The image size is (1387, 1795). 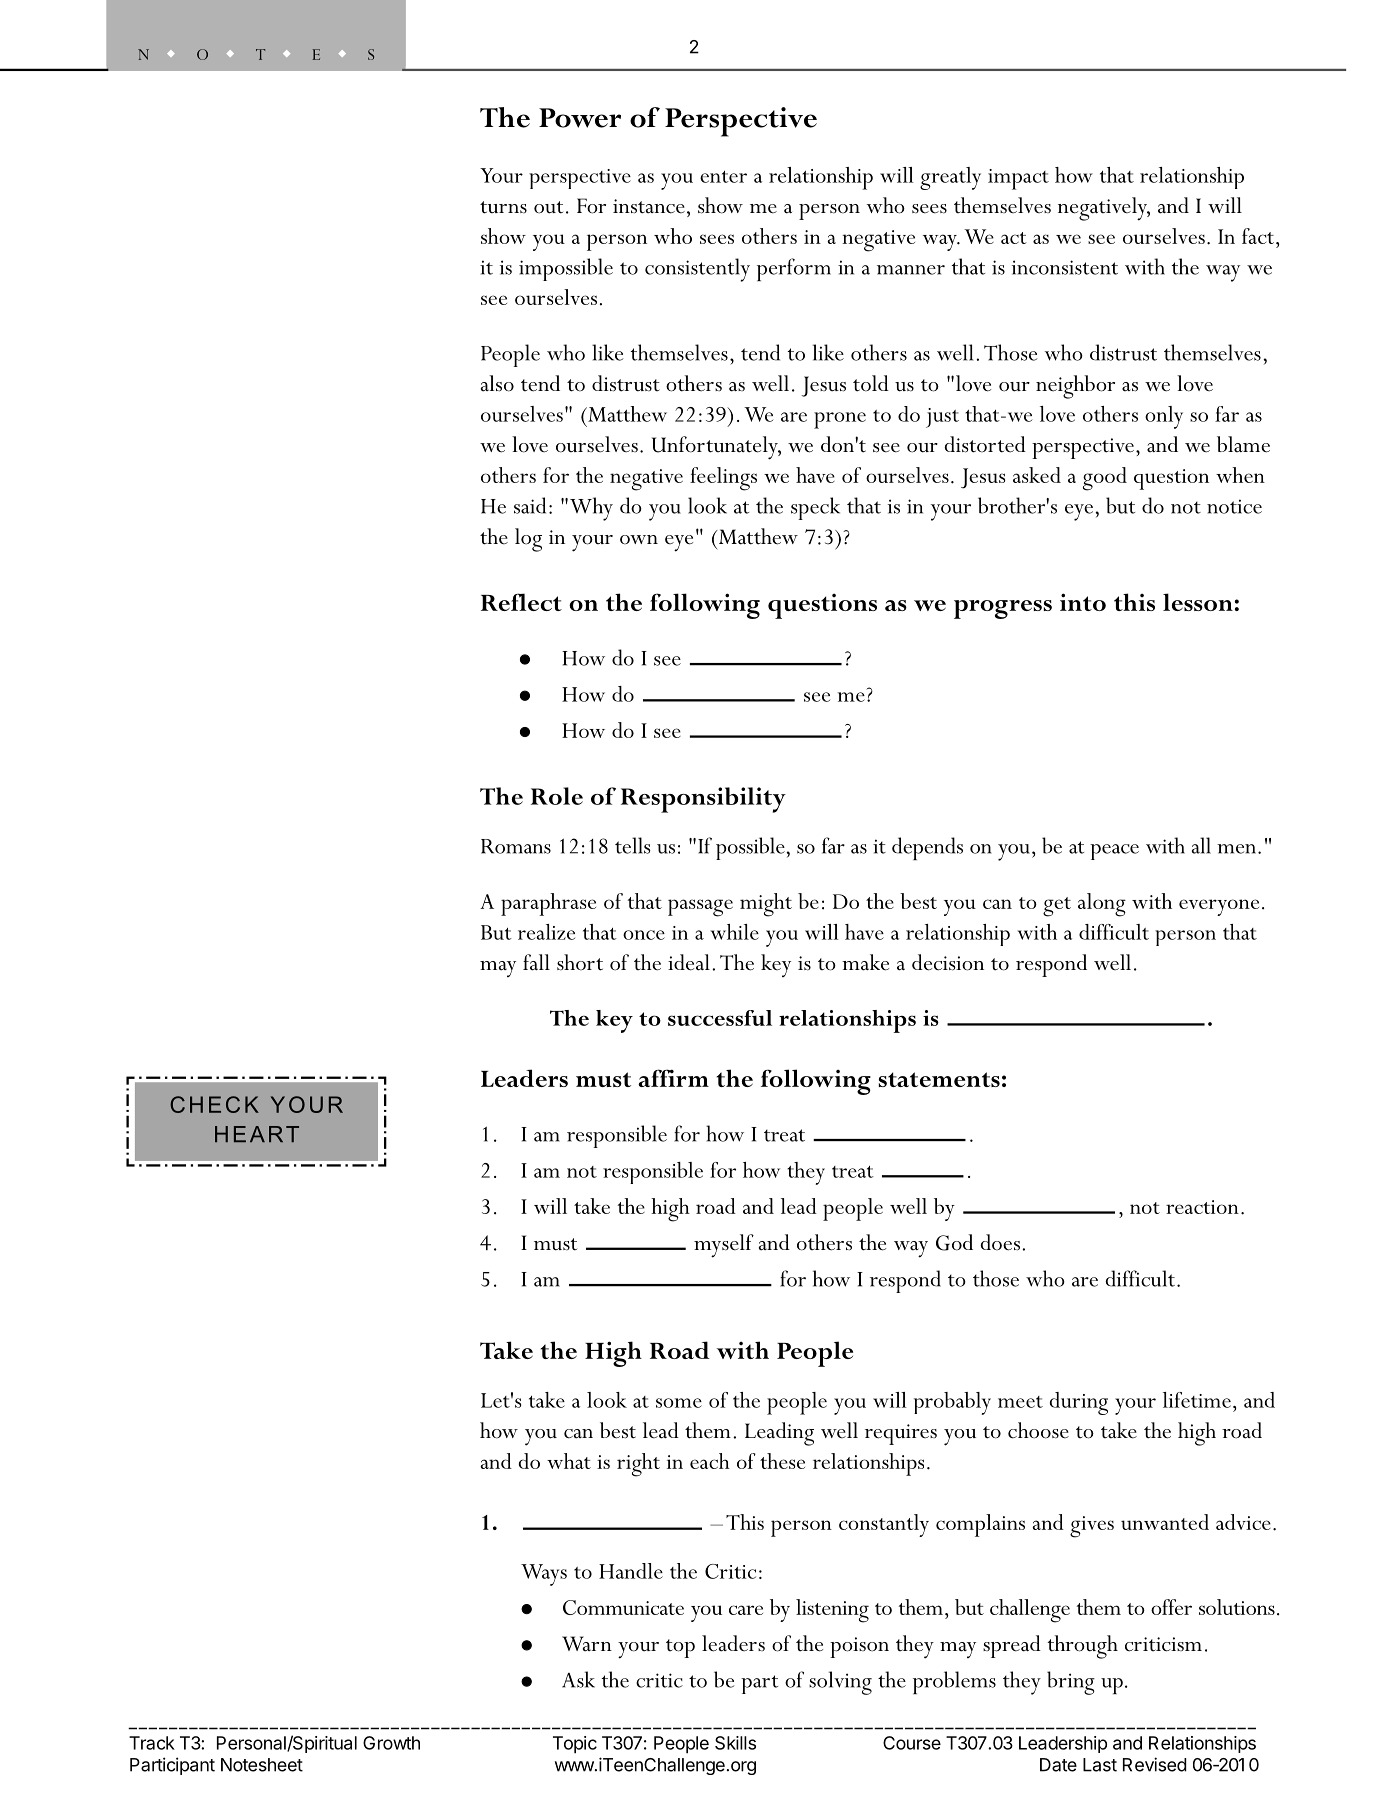 What do you see at coordinates (735, 1743) in the document?
I see `Skills` at bounding box center [735, 1743].
